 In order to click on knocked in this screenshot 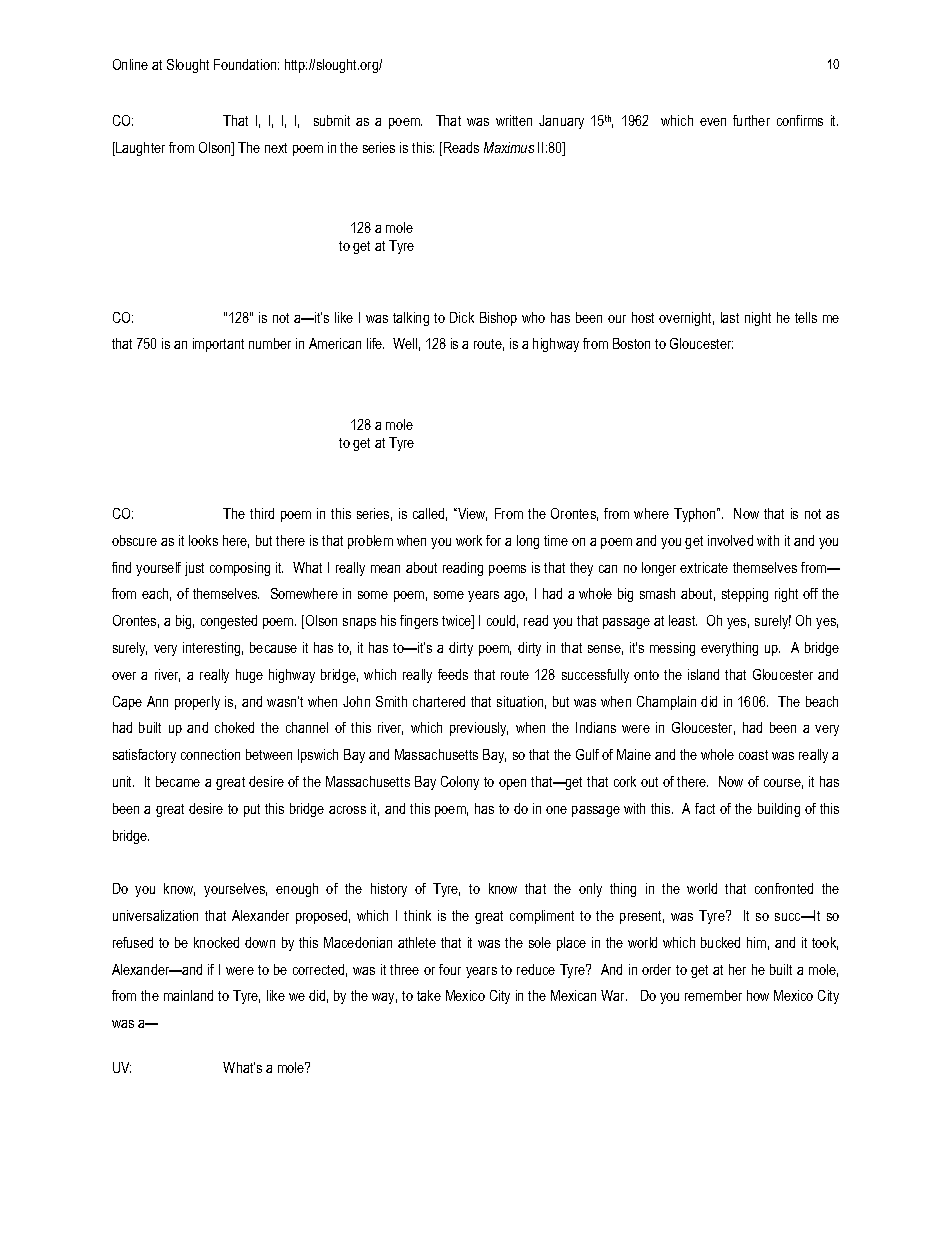, I will do `click(216, 942)`.
